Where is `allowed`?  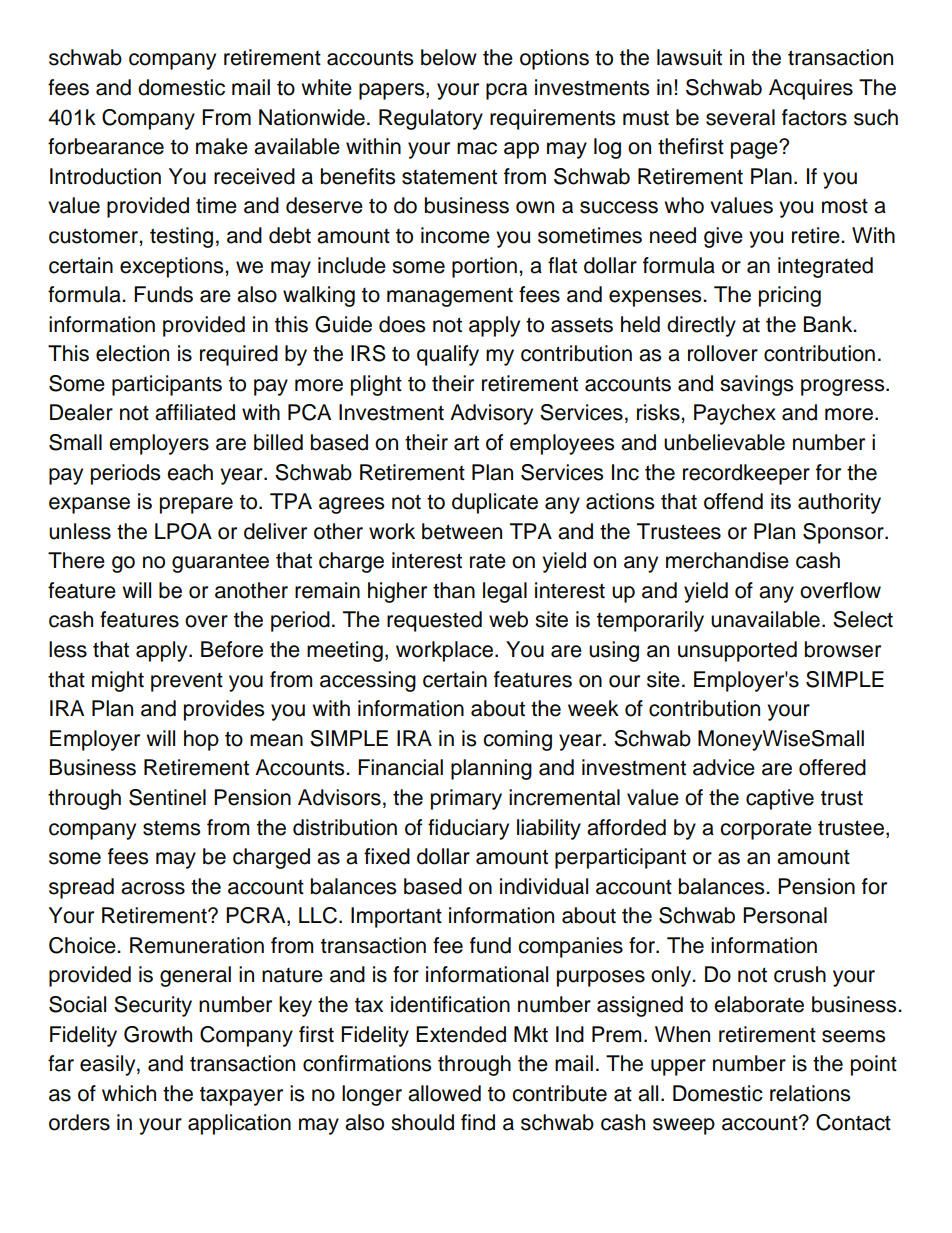 allowed is located at coordinates (444, 1093).
